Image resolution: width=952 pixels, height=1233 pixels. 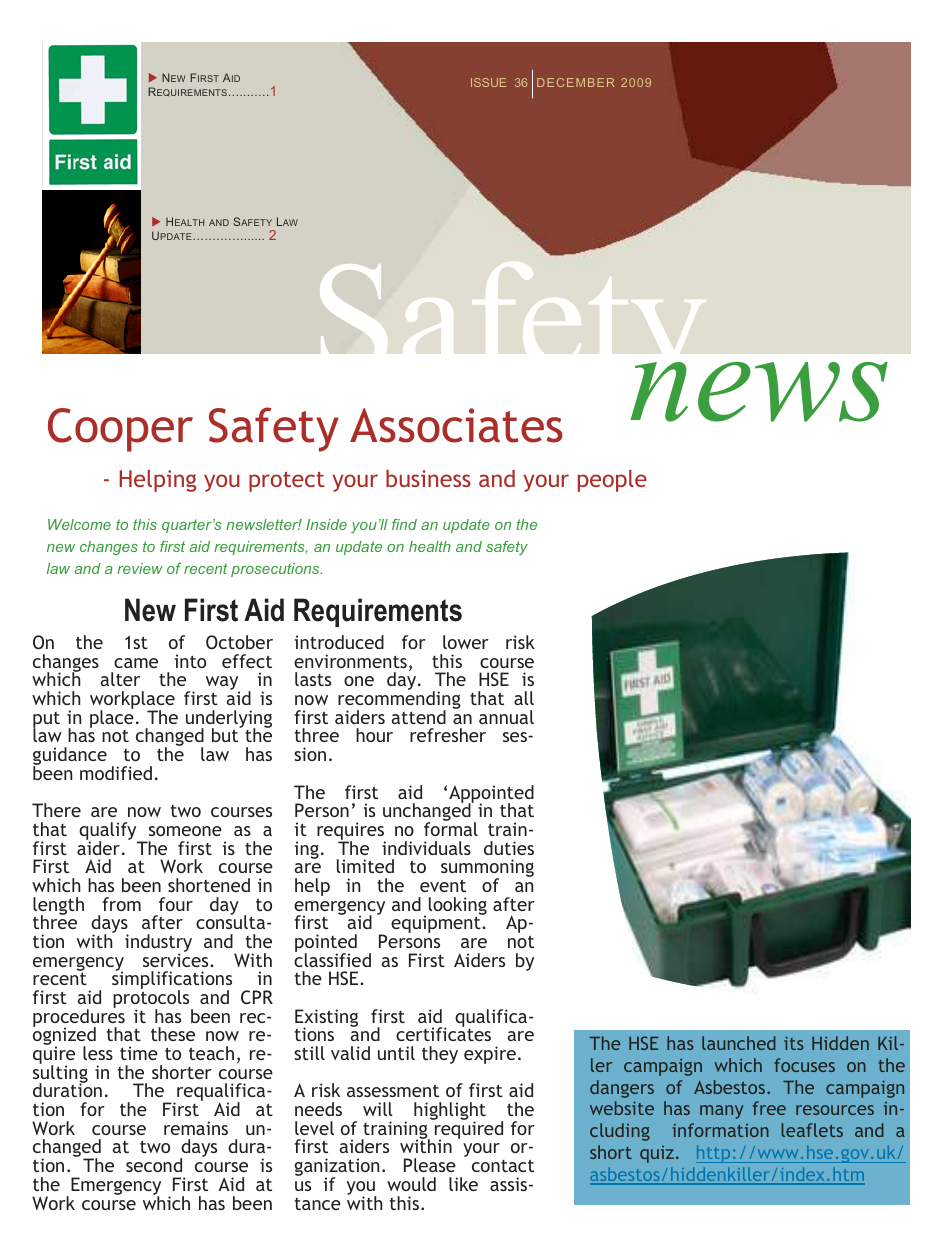 I want to click on people, so click(x=612, y=481).
